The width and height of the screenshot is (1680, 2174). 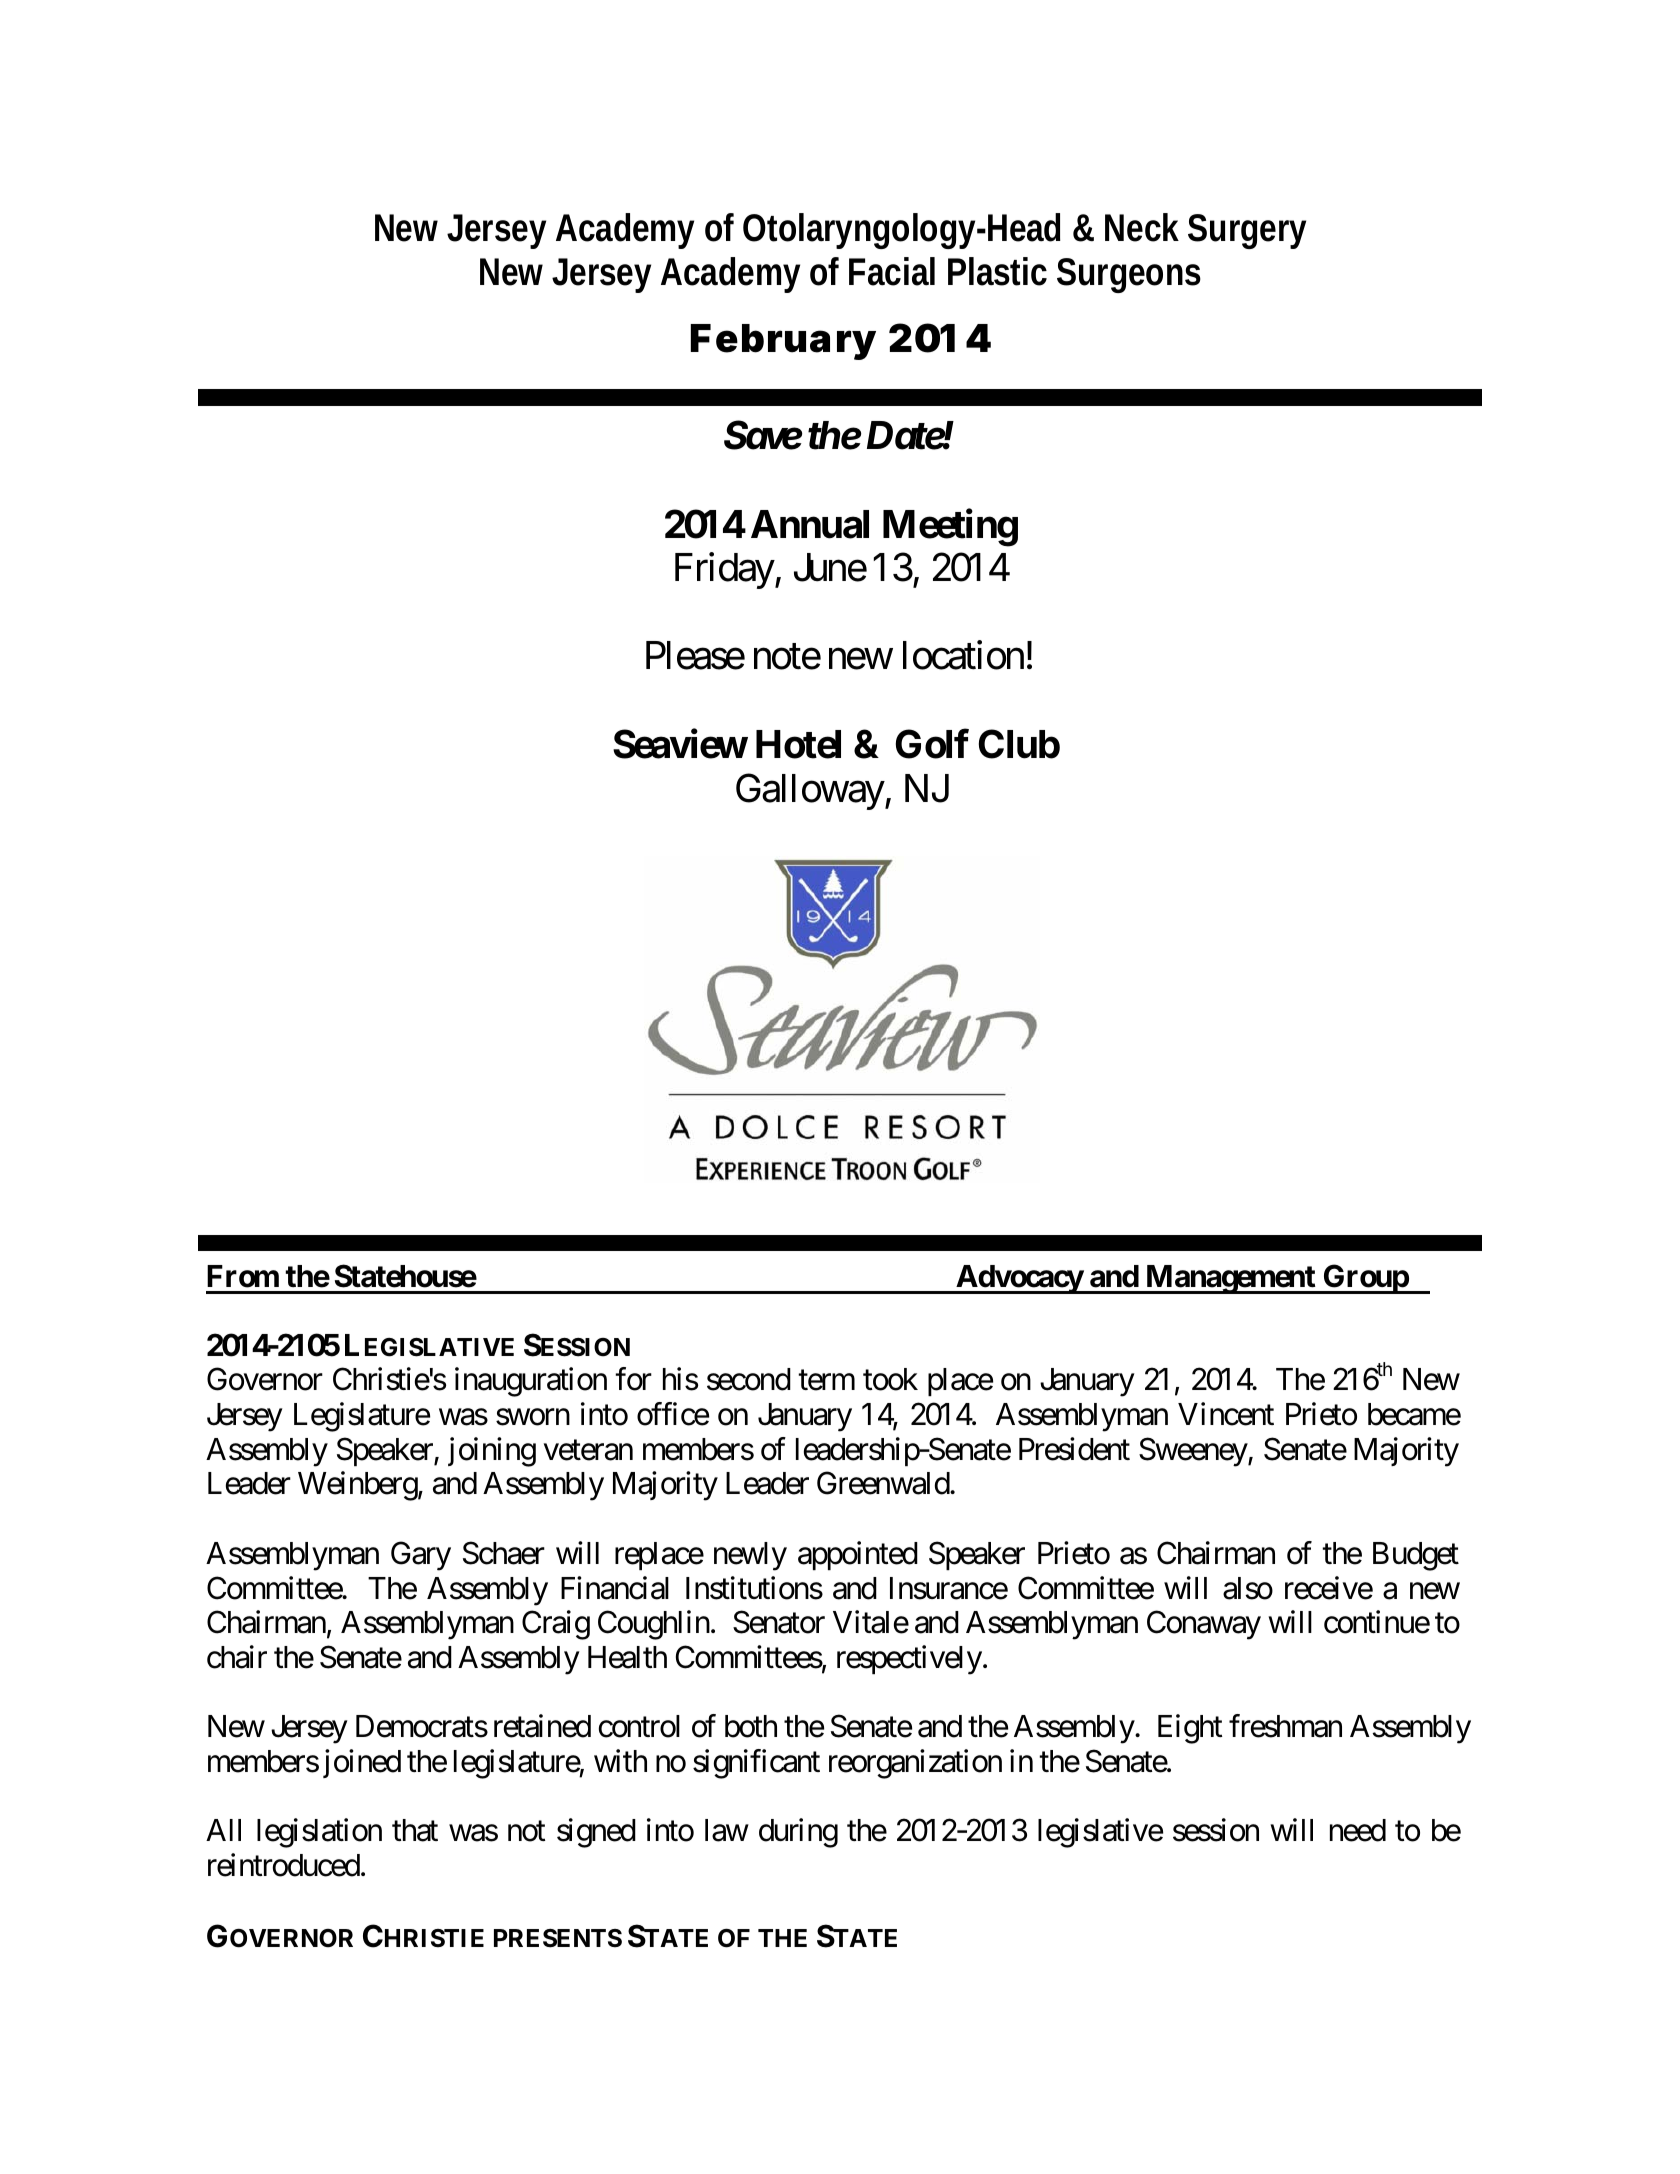 I want to click on term, so click(x=826, y=1381).
